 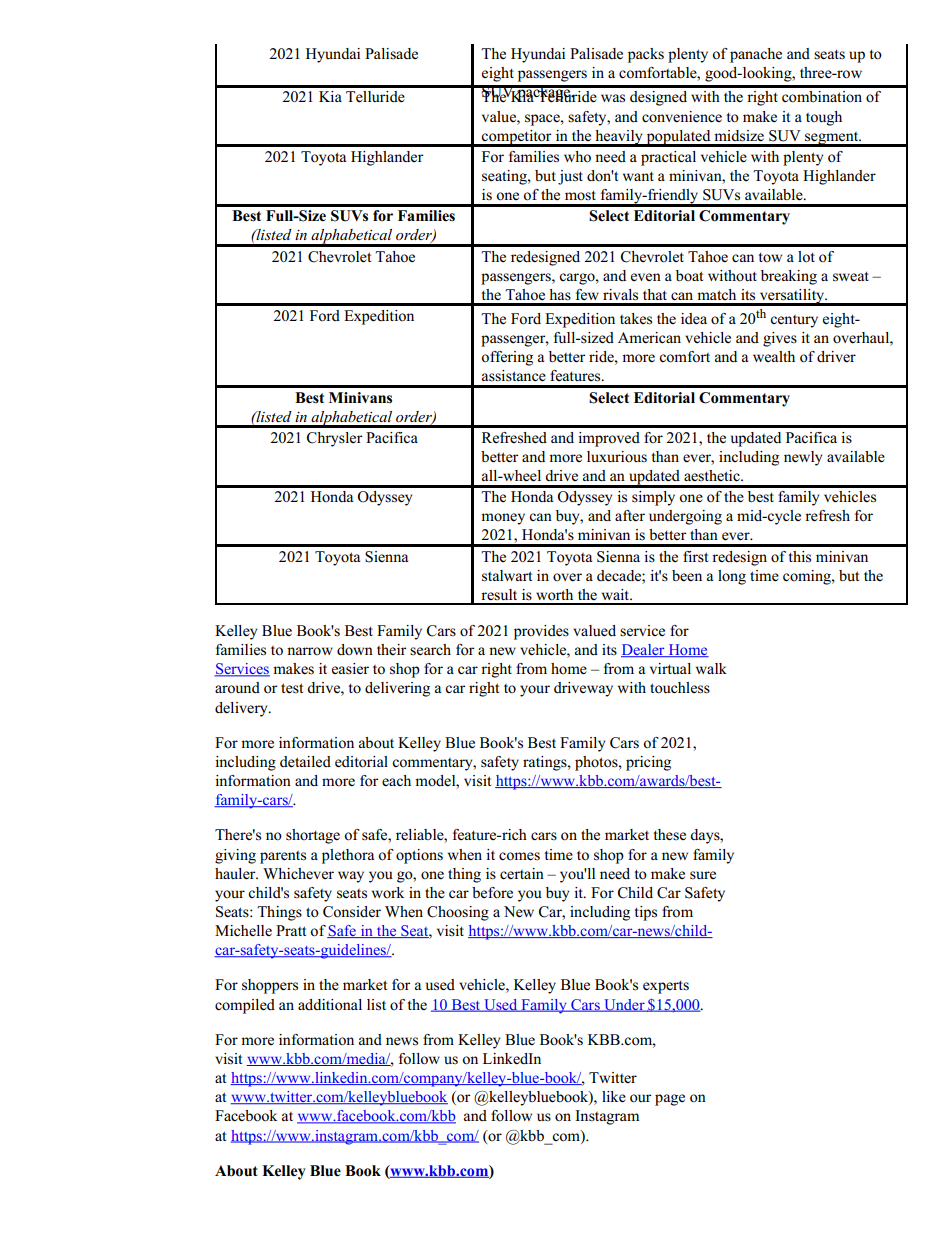 I want to click on stalwart, so click(x=507, y=576).
